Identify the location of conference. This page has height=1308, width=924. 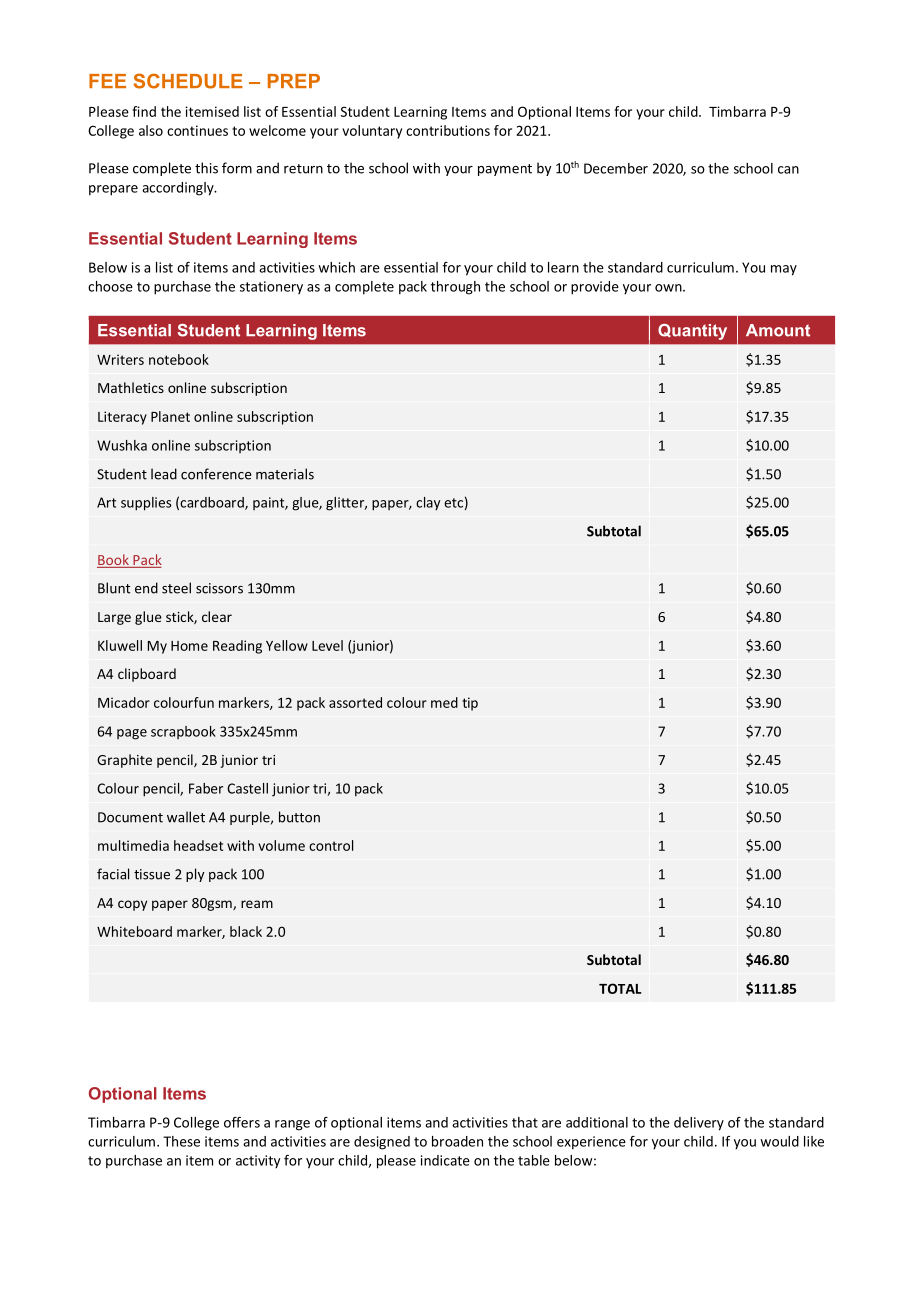
(216, 474).
